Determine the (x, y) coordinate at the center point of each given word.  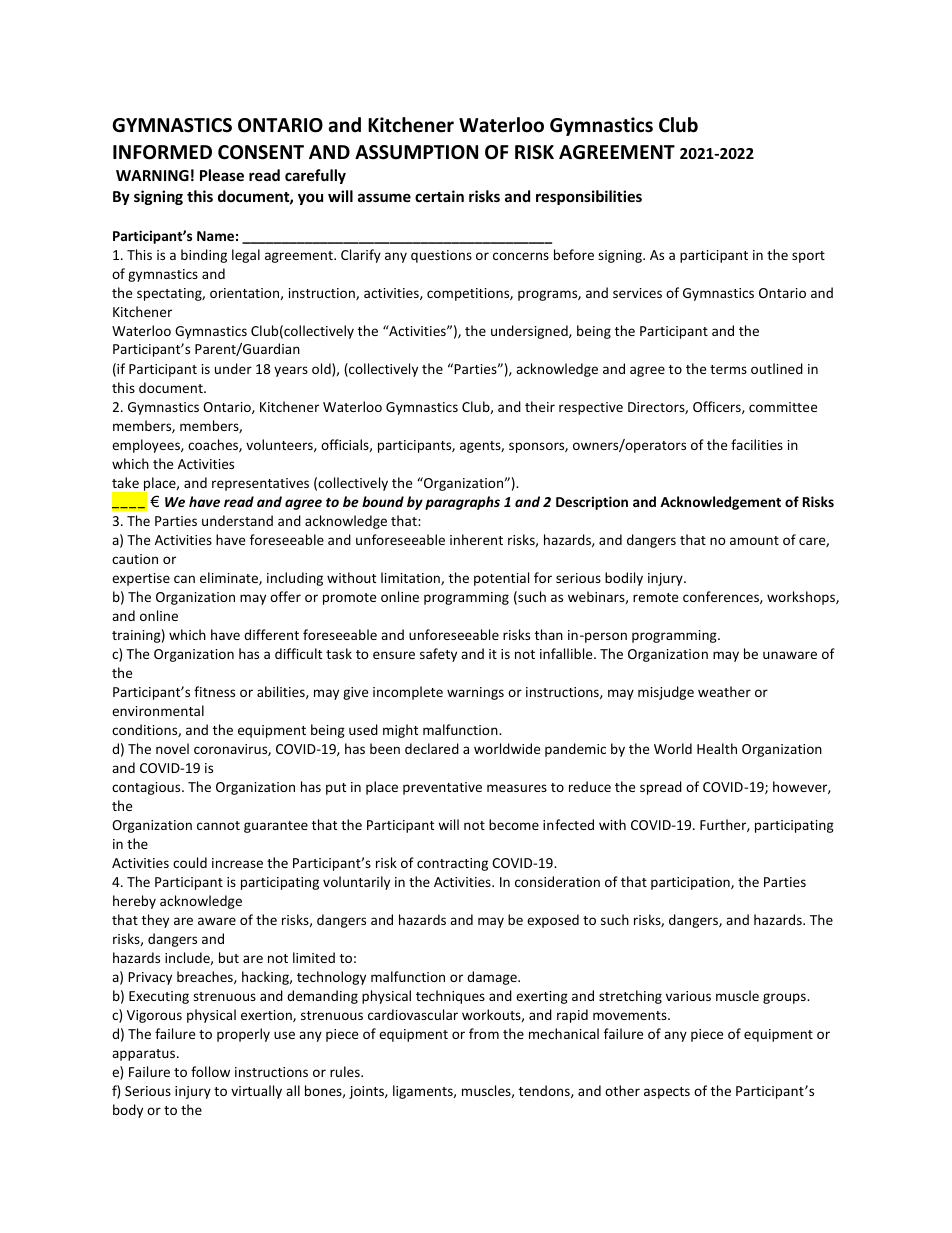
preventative (442, 788)
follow (210, 1071)
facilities (757, 444)
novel (172, 748)
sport (808, 257)
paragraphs (462, 503)
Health (717, 748)
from (484, 1033)
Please (222, 175)
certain (439, 196)
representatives (260, 484)
